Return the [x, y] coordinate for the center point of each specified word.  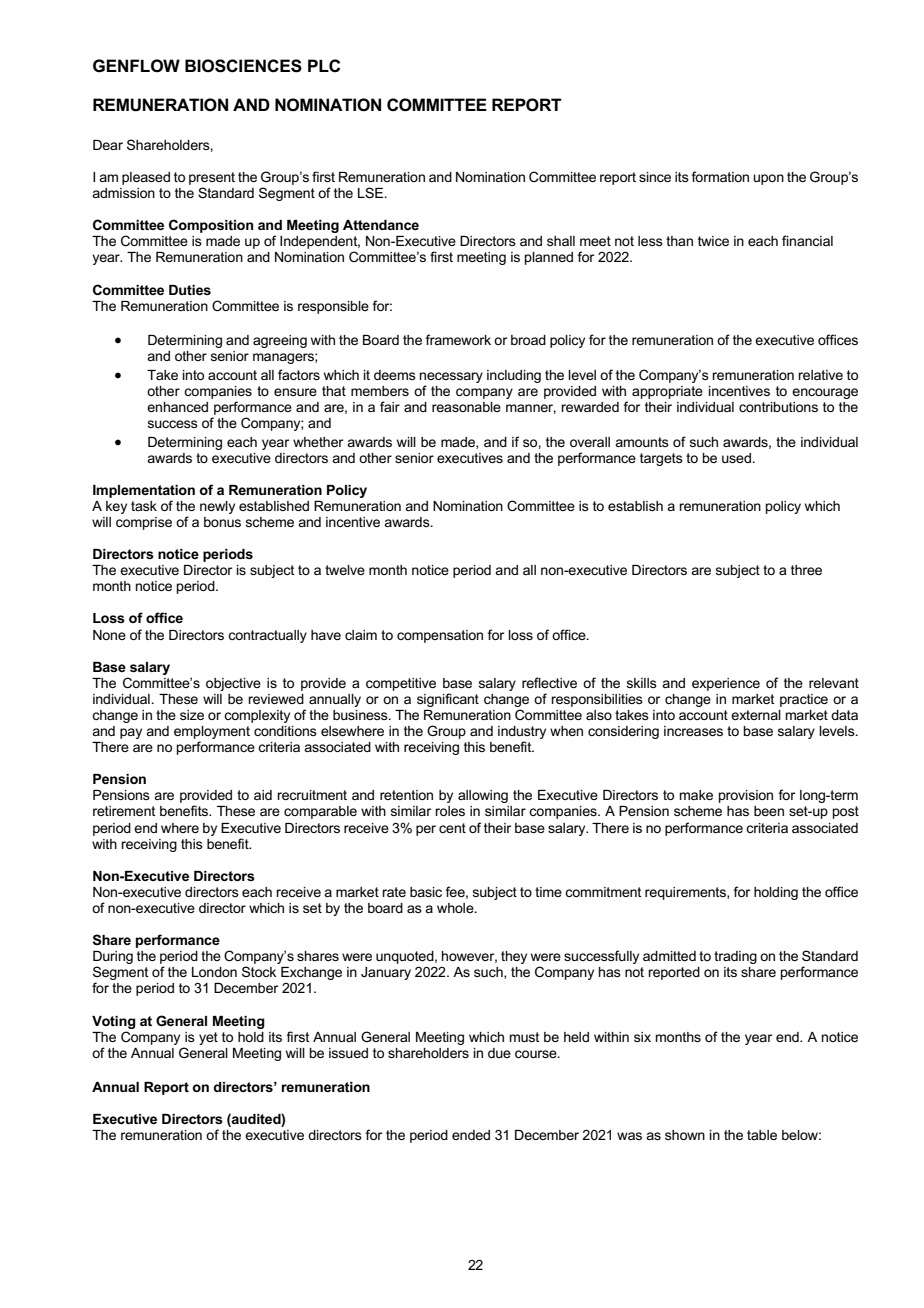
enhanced [177, 407]
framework [458, 339]
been [769, 811]
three [806, 570]
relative [820, 375]
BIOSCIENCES [243, 66]
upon [768, 179]
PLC [324, 66]
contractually [267, 636]
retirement [124, 811]
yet [208, 1038]
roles [450, 811]
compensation [440, 636]
